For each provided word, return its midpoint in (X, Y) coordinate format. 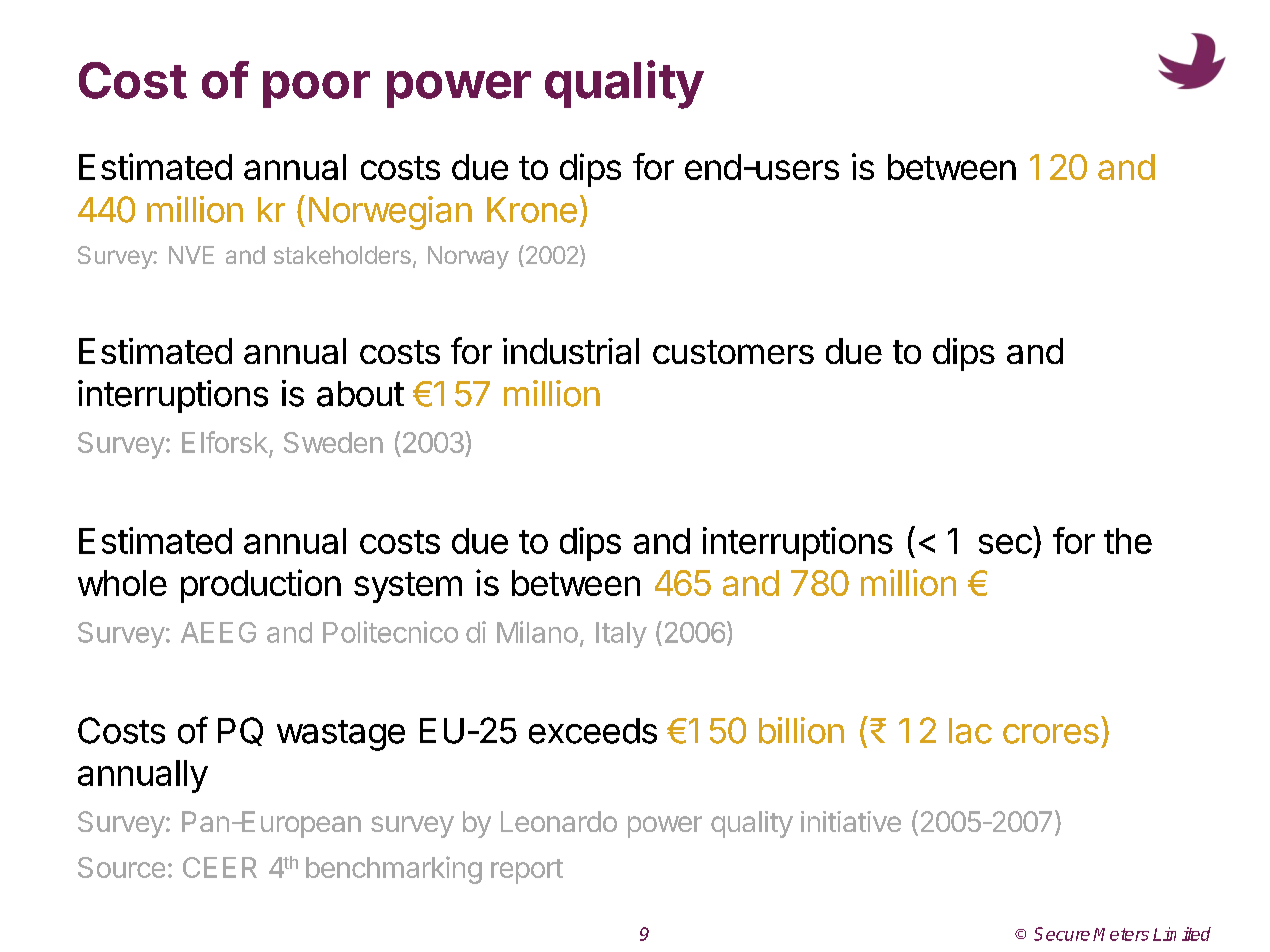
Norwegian (390, 213)
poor (316, 89)
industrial (571, 351)
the (1128, 541)
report (527, 871)
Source (121, 867)
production (261, 586)
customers (733, 352)
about (360, 394)
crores (1051, 734)
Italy (621, 635)
